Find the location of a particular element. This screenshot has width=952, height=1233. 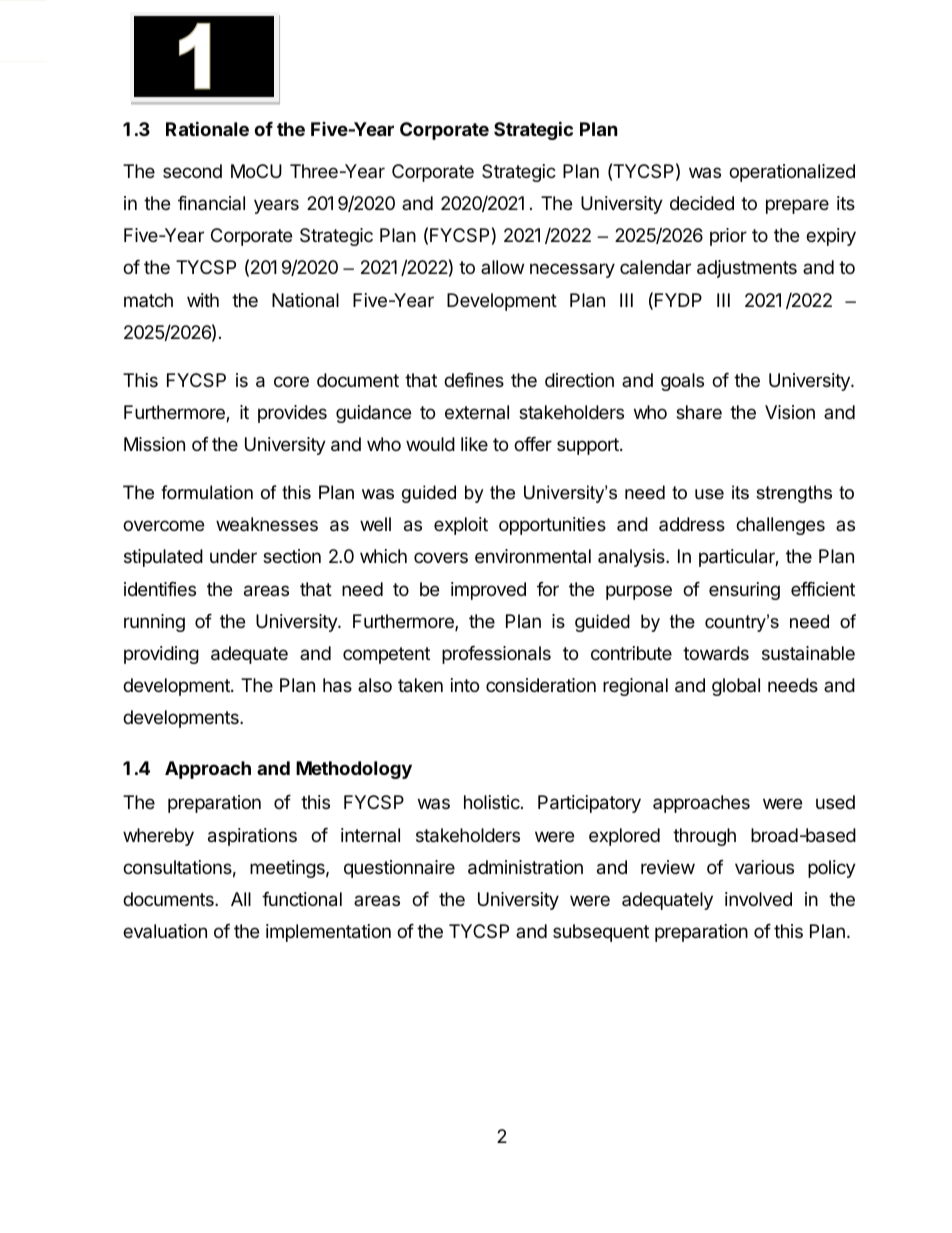

operationalized is located at coordinates (792, 173).
